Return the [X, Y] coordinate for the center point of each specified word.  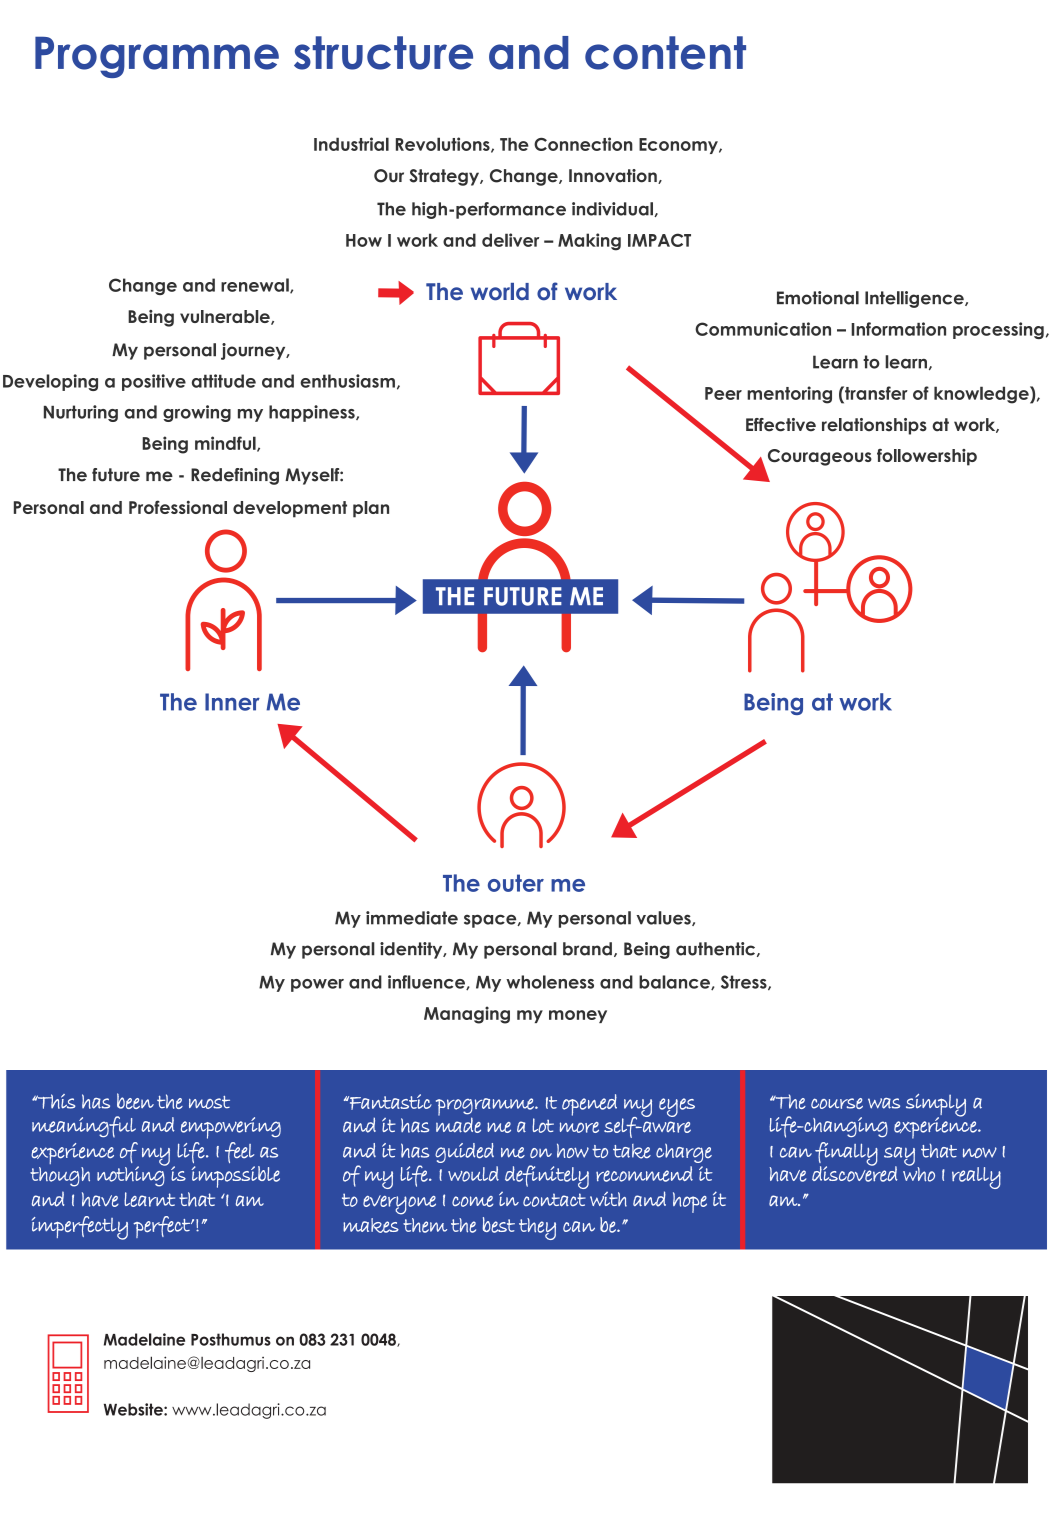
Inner [232, 702]
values [664, 918]
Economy [679, 146]
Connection [583, 144]
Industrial [351, 144]
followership [927, 457]
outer [516, 883]
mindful [226, 444]
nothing [132, 1175]
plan [371, 509]
